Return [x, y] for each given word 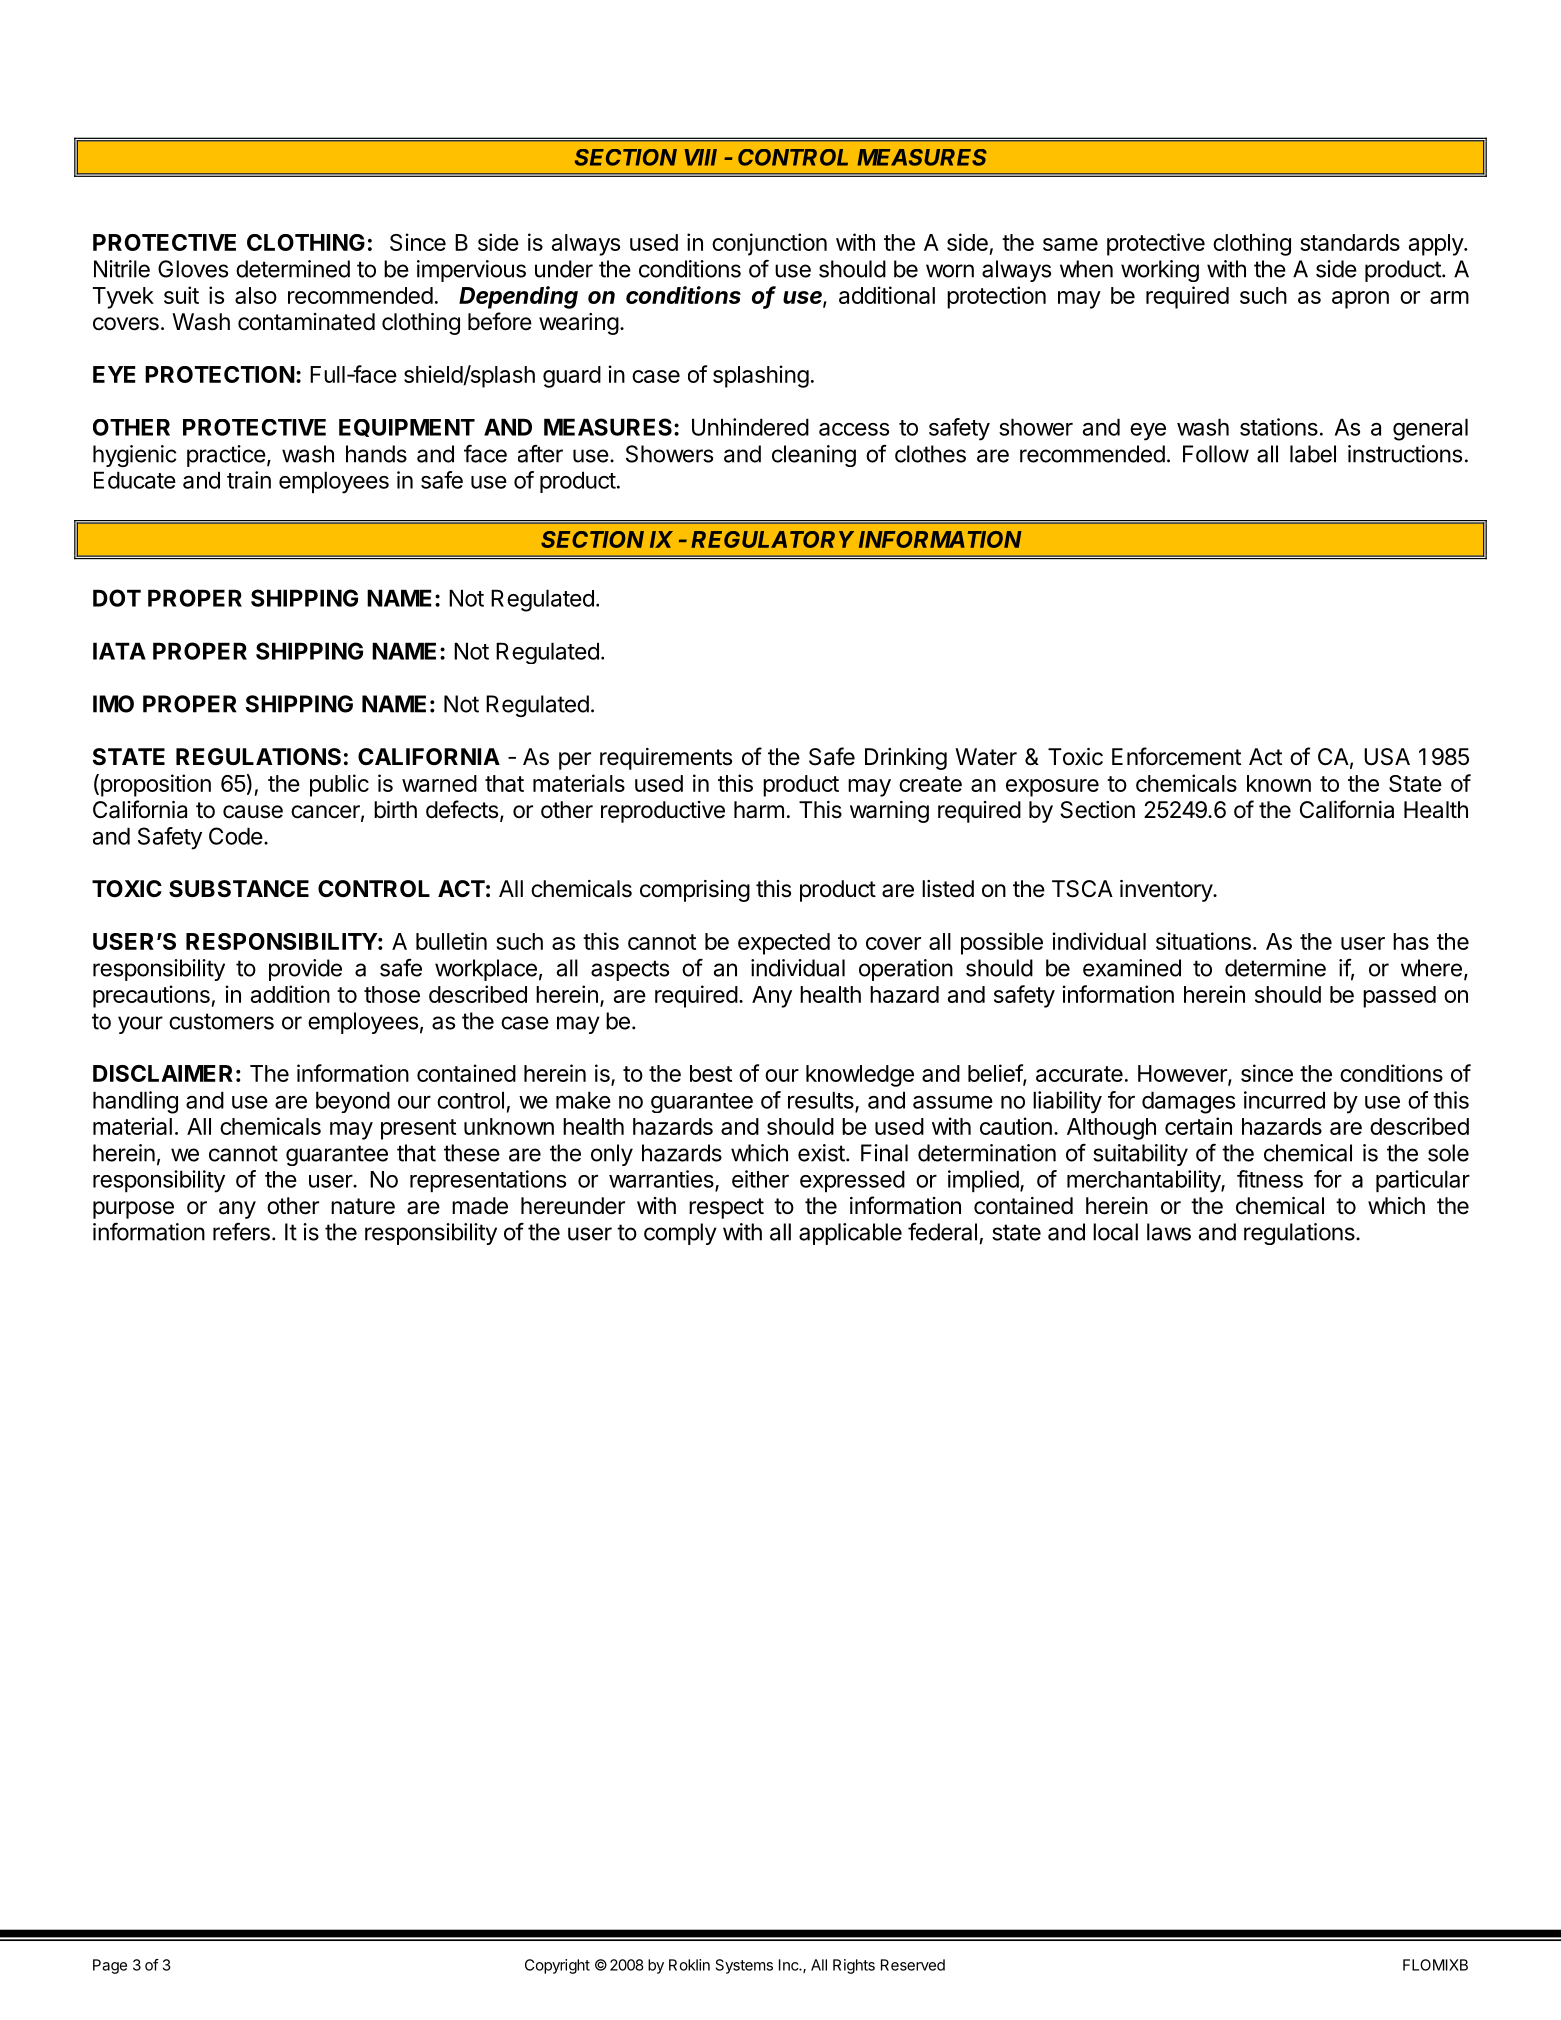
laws [1169, 1232]
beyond [353, 1102]
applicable [850, 1234]
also [256, 295]
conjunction [769, 244]
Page [110, 1966]
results [822, 1101]
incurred [1284, 1100]
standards [1350, 242]
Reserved [913, 1965]
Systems [744, 1966]
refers [241, 1231]
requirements [666, 759]
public [339, 785]
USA [1387, 757]
